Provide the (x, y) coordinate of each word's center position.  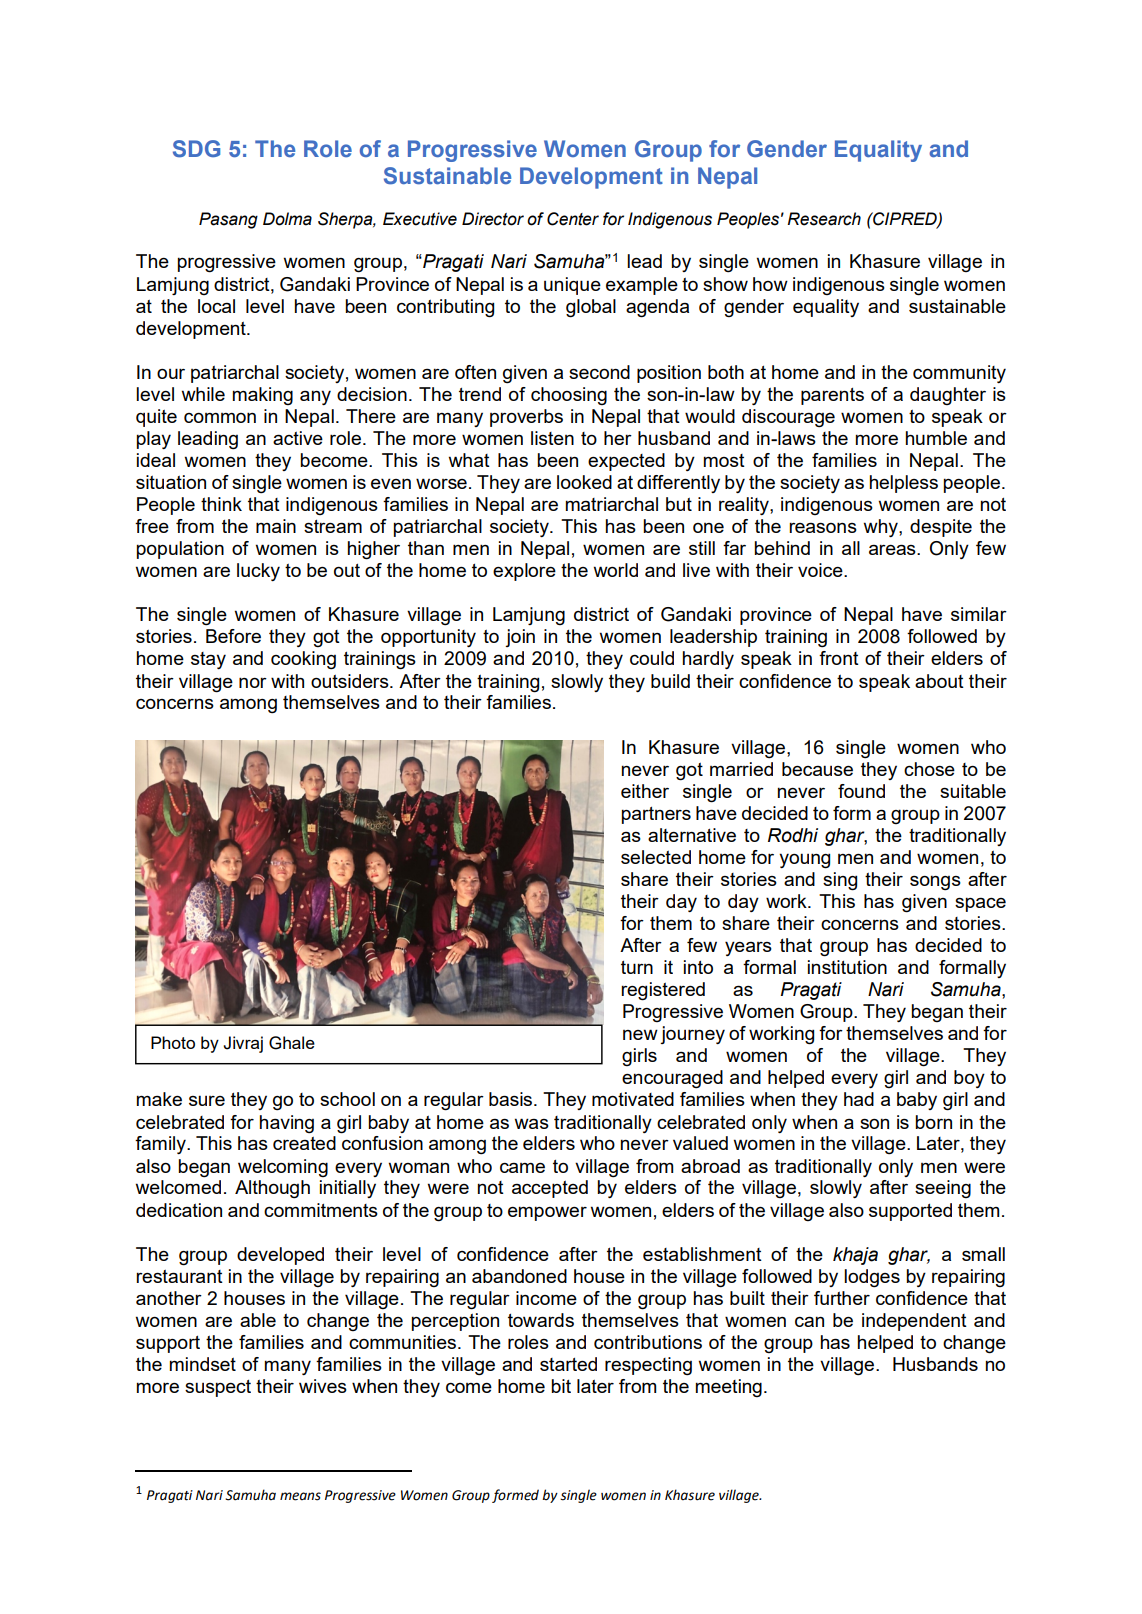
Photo (173, 1042)
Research (824, 219)
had (859, 1099)
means (300, 1496)
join (520, 638)
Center (573, 219)
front (839, 658)
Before (233, 636)
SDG (196, 149)
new (640, 1034)
